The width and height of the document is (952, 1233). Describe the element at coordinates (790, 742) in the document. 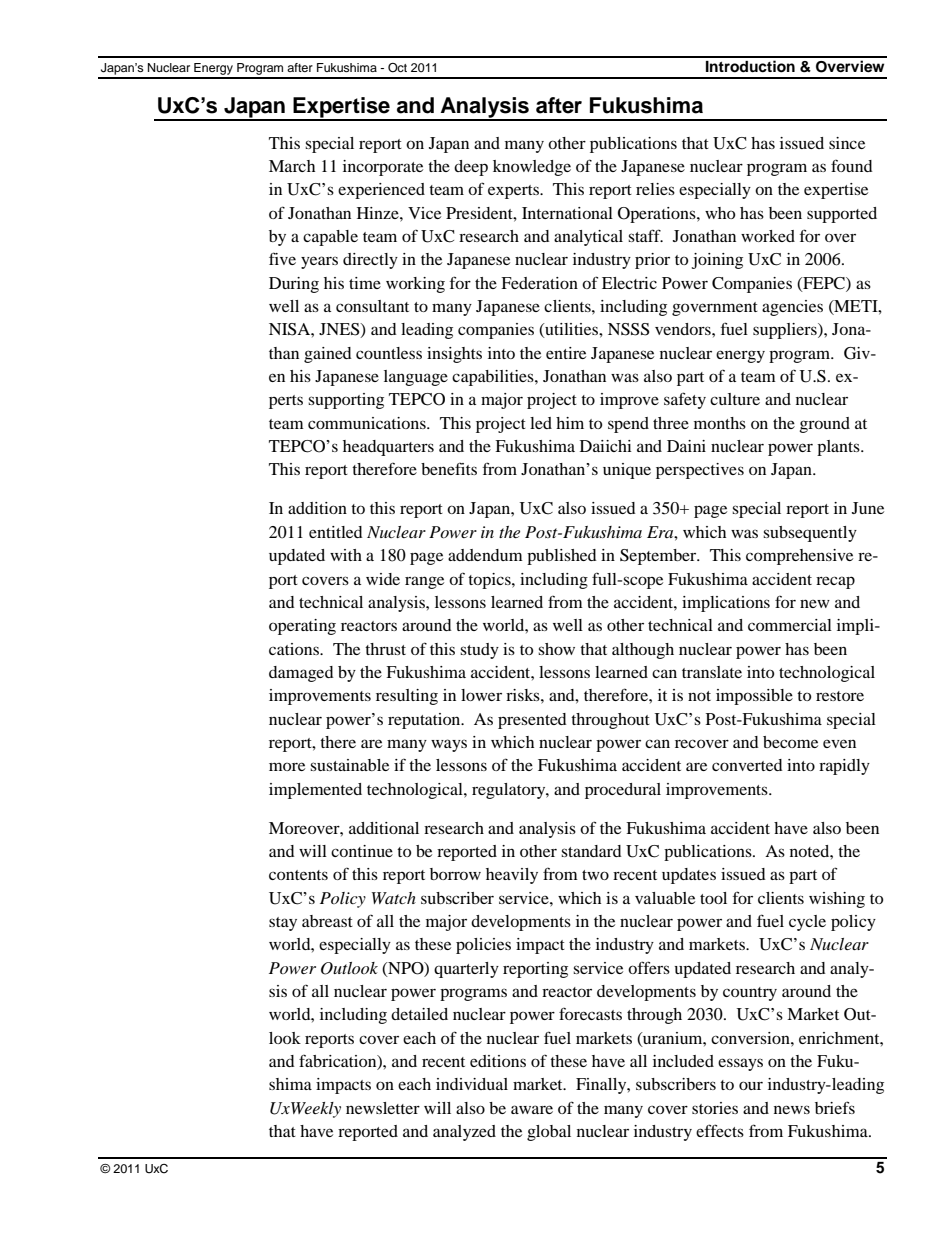

I see `become` at that location.
